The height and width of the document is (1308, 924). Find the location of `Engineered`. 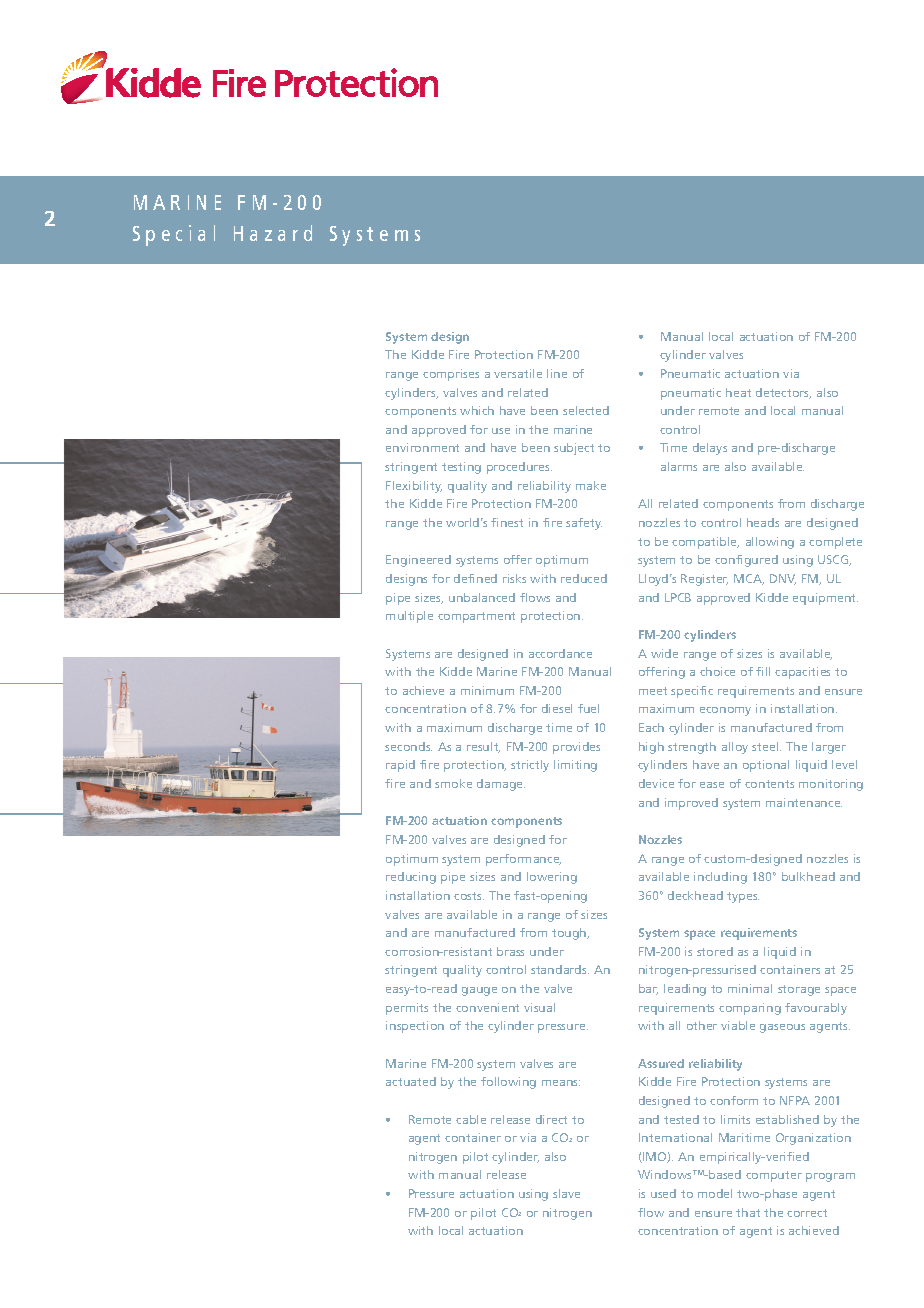

Engineered is located at coordinates (418, 561).
